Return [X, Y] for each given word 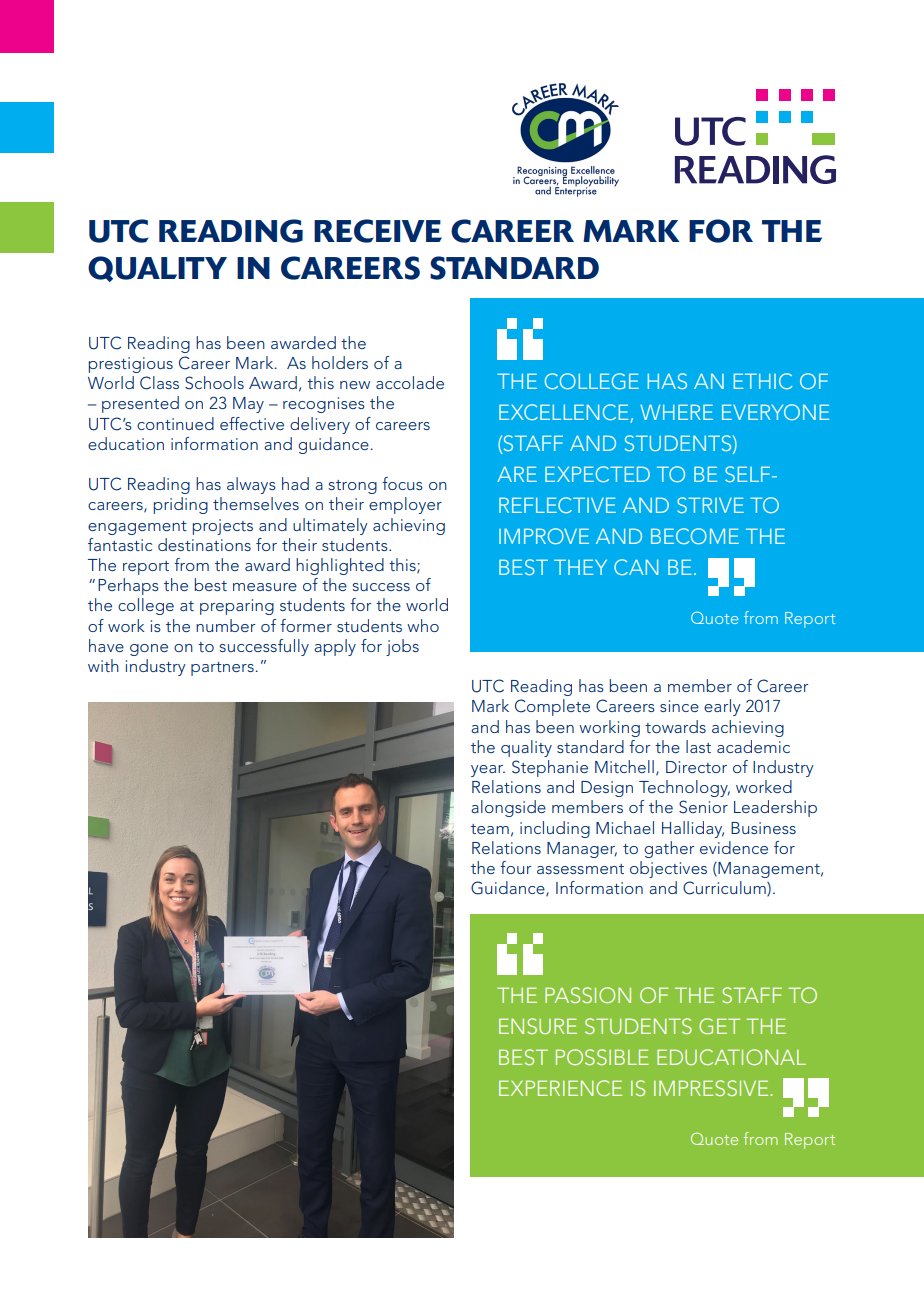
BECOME [695, 536]
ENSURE [538, 1026]
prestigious [131, 365]
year [488, 771]
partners [222, 669]
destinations [204, 544]
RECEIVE [378, 231]
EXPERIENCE [560, 1088]
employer [405, 505]
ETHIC [763, 381]
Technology [684, 788]
